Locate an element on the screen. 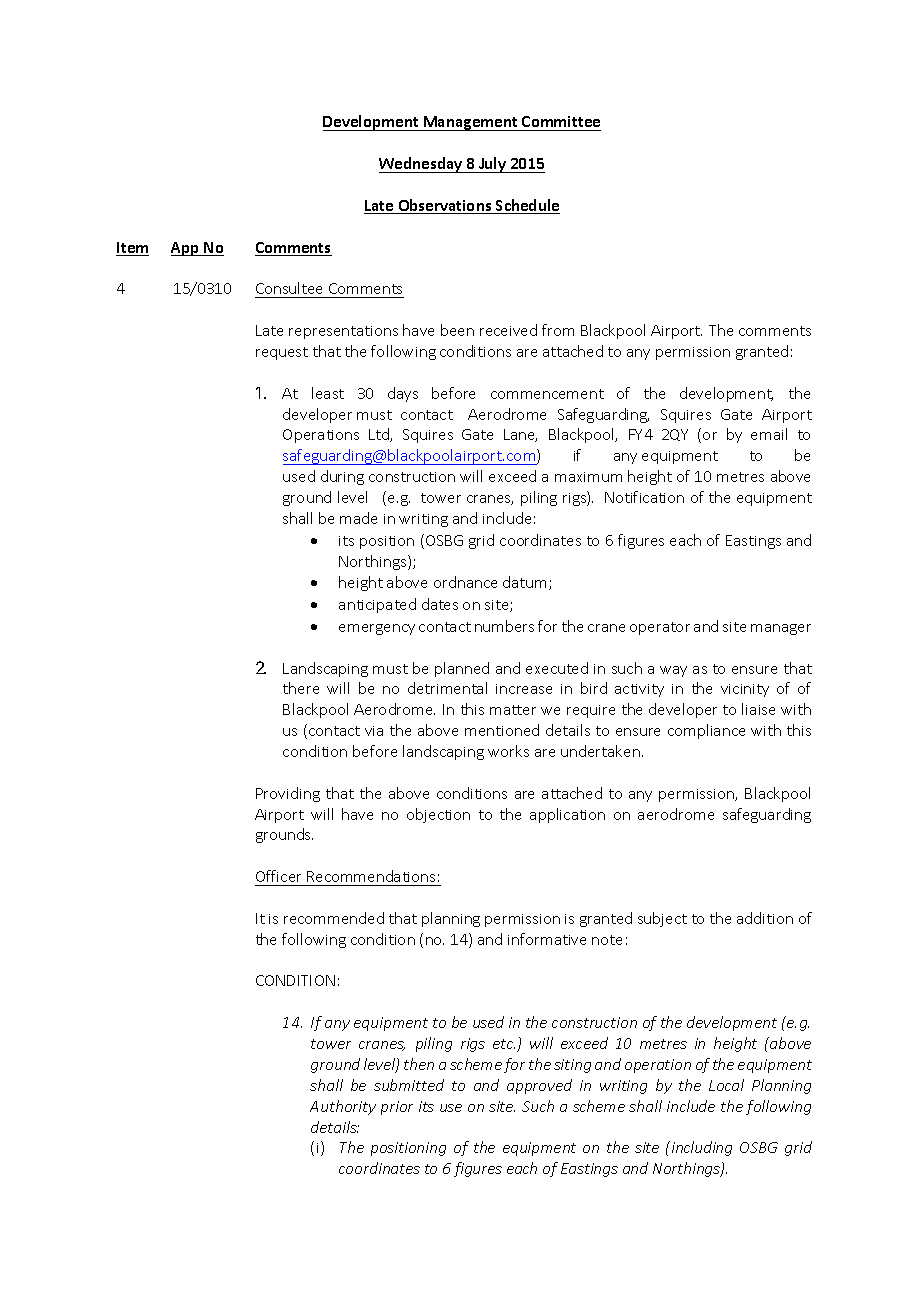 The height and width of the screenshot is (1308, 924). objection is located at coordinates (438, 815).
